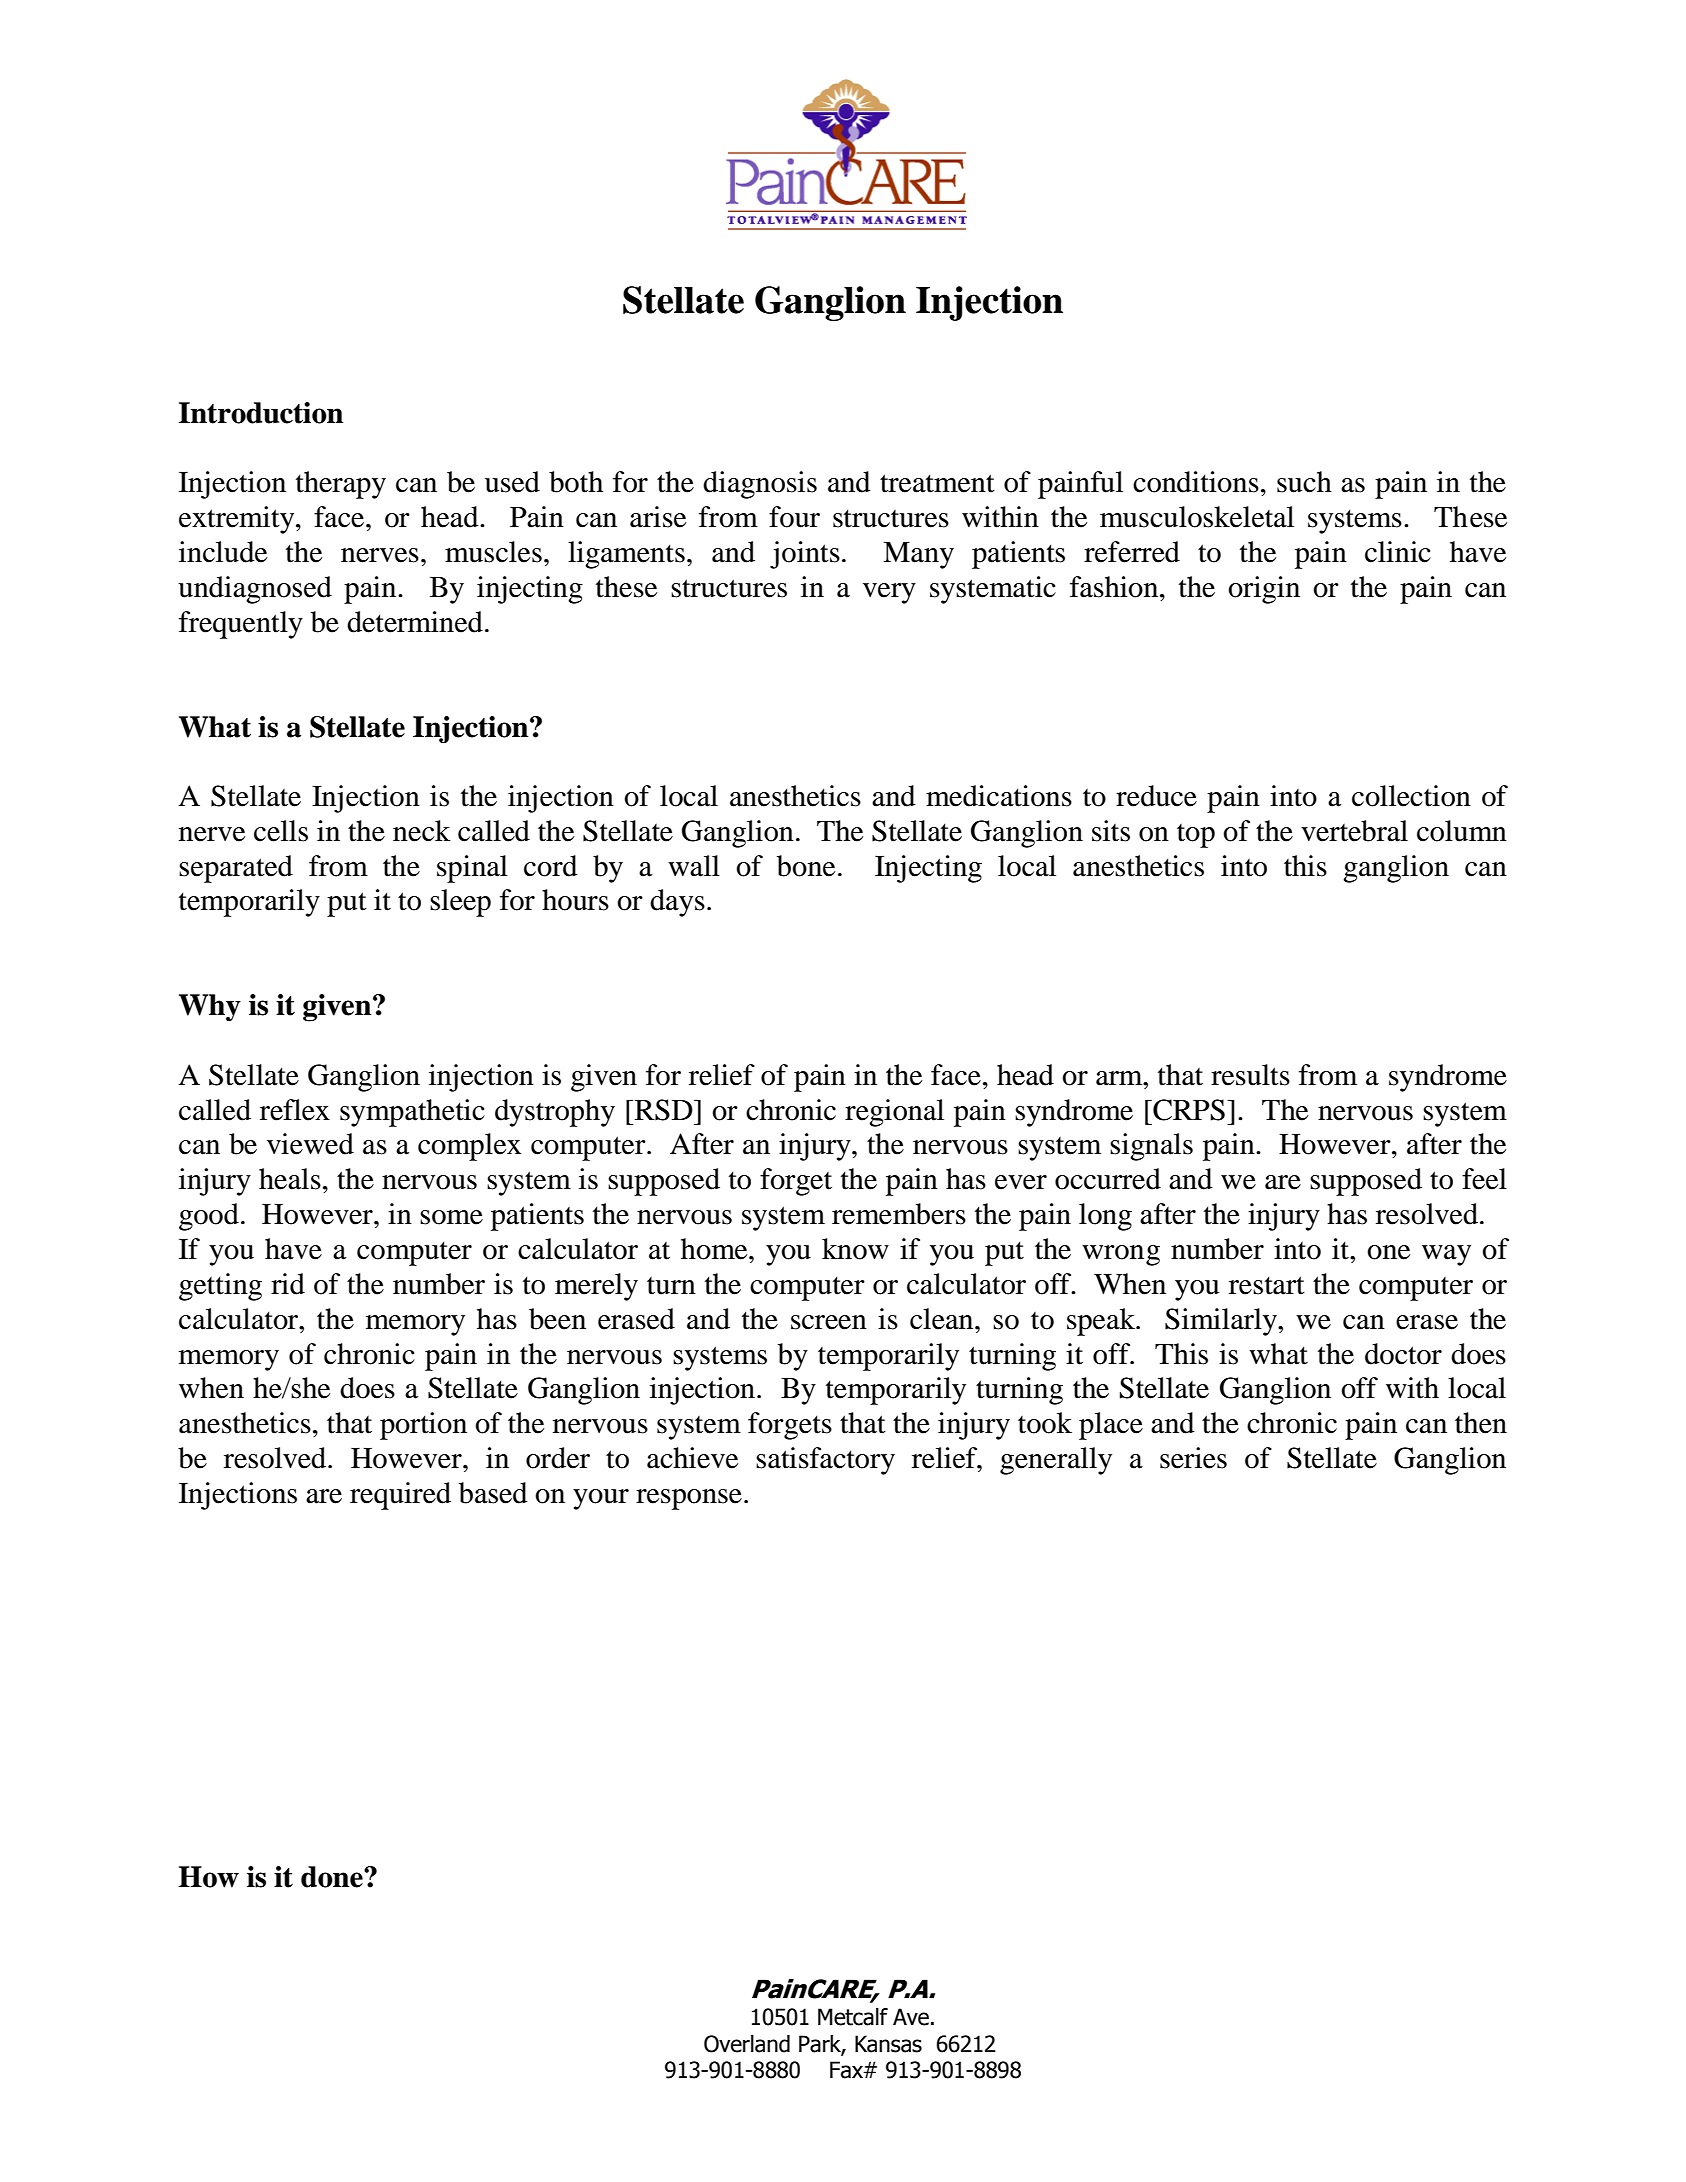  Describe the element at coordinates (1304, 482) in the document. I see `such` at that location.
